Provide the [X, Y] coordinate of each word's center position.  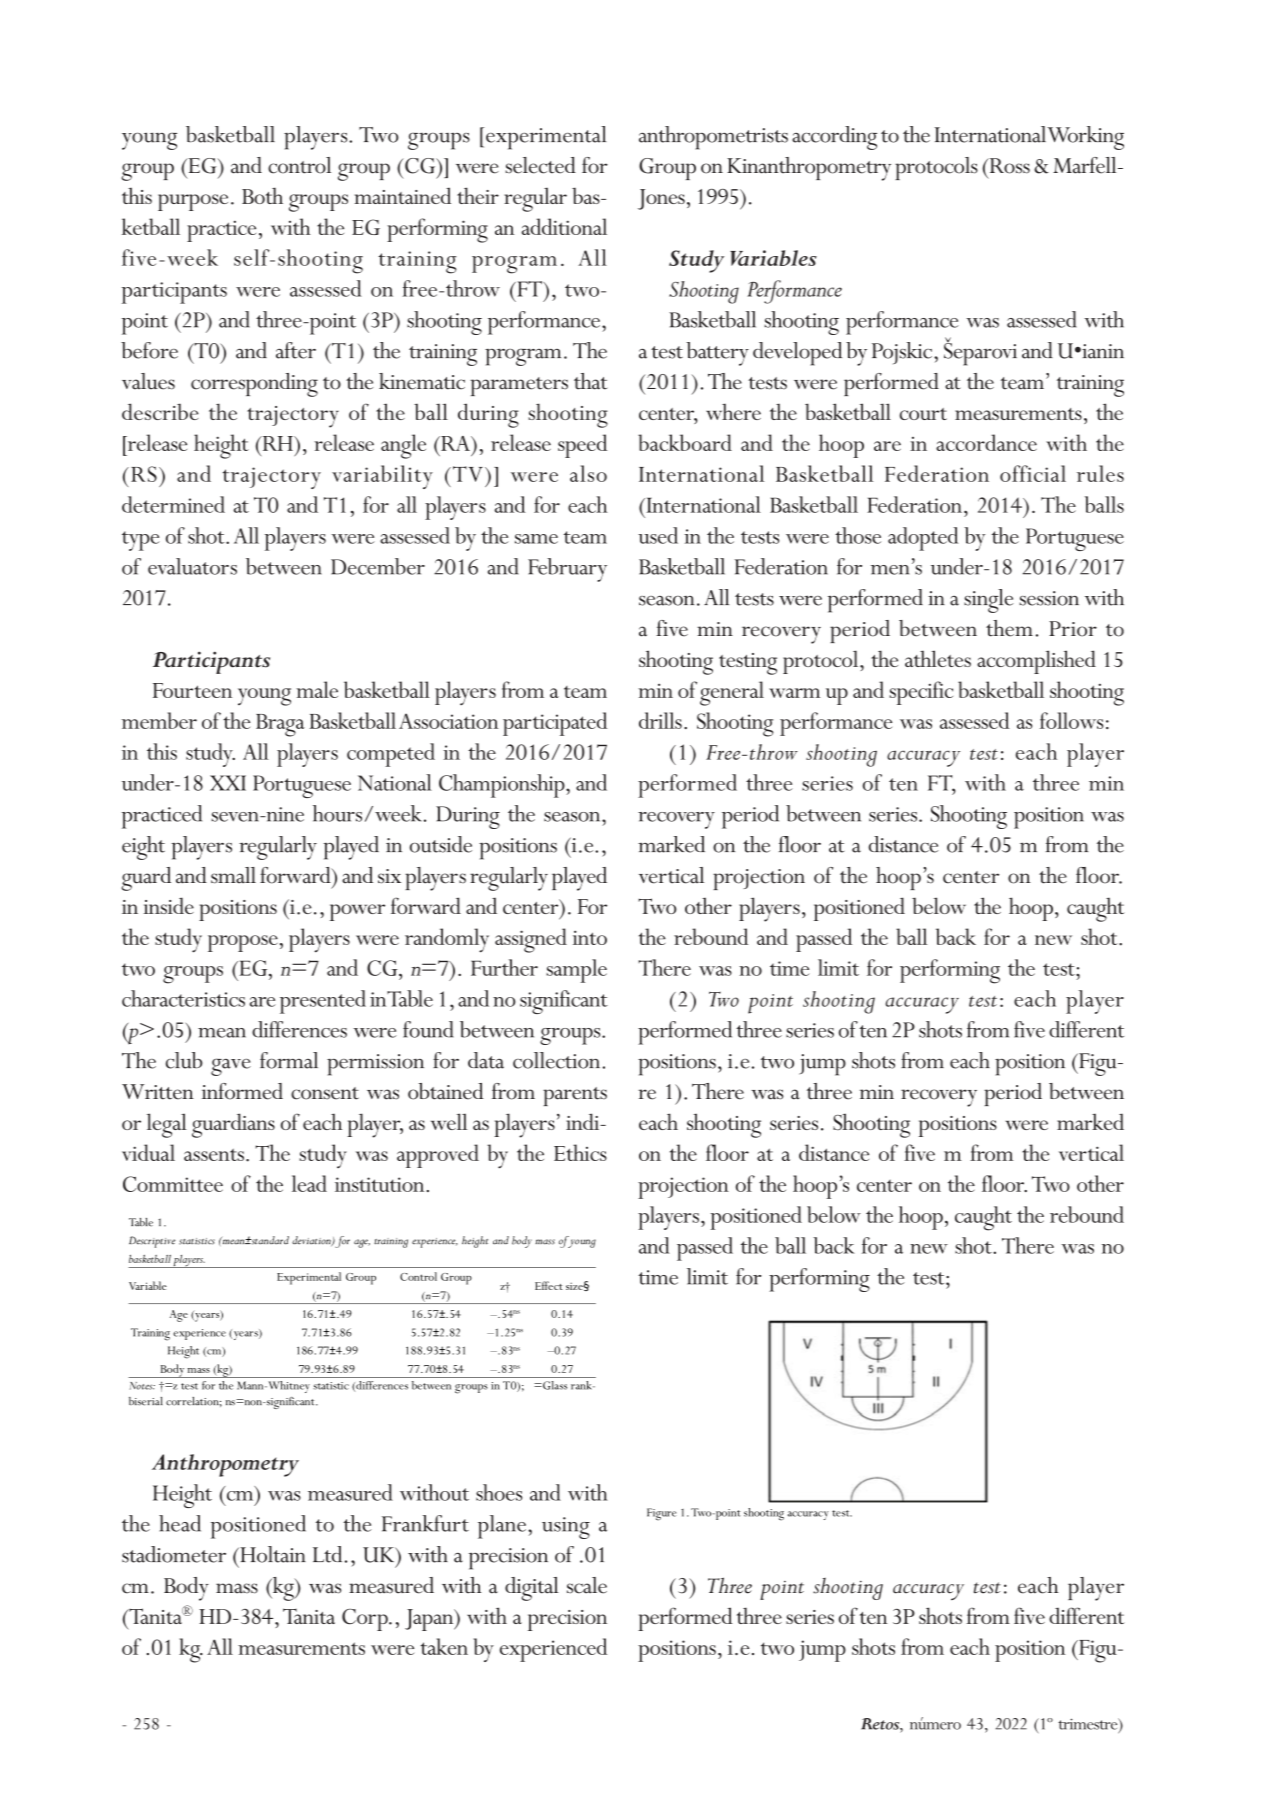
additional [564, 226]
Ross [1008, 166]
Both [262, 196]
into [590, 937]
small [233, 875]
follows [1071, 720]
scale [587, 1585]
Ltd [327, 1554]
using [566, 1528]
